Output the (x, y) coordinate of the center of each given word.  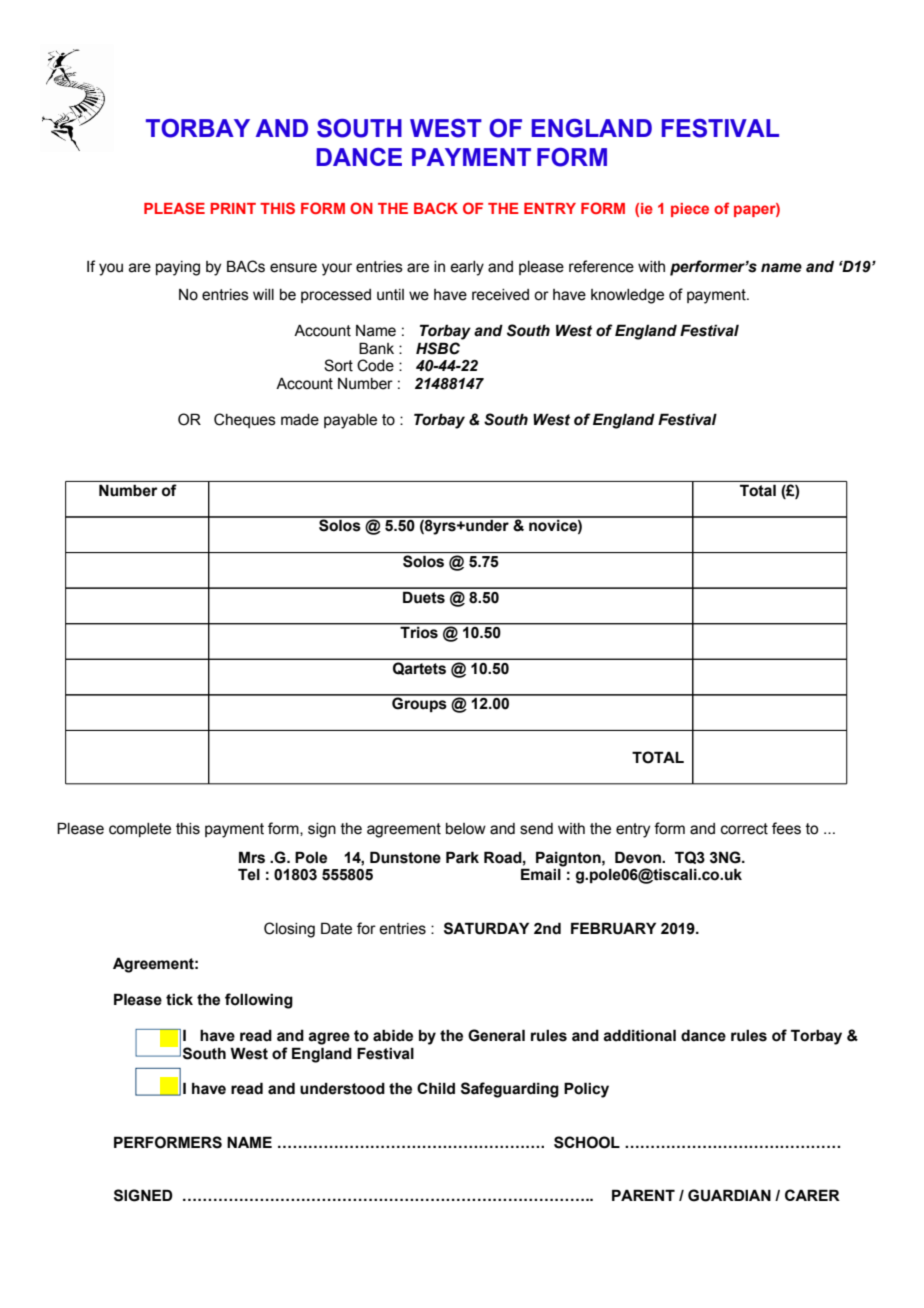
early (467, 268)
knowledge (627, 296)
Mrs (252, 857)
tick (179, 999)
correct (744, 829)
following (259, 1001)
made (300, 420)
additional (639, 1035)
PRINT (233, 208)
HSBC (438, 348)
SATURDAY (486, 928)
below (466, 829)
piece (690, 210)
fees (786, 828)
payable (350, 421)
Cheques (245, 420)
